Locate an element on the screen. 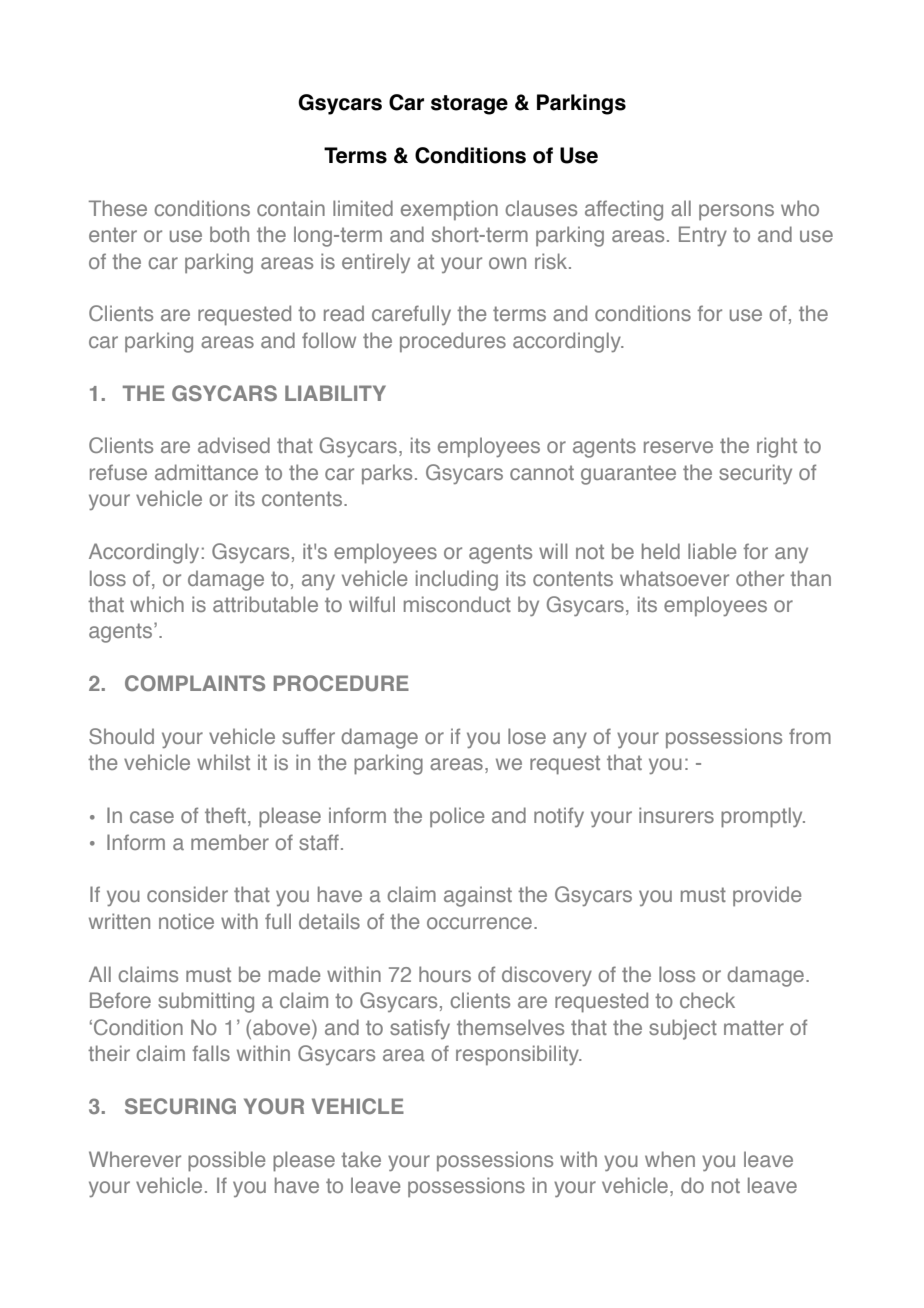 Image resolution: width=924 pixels, height=1308 pixels. other is located at coordinates (760, 578).
